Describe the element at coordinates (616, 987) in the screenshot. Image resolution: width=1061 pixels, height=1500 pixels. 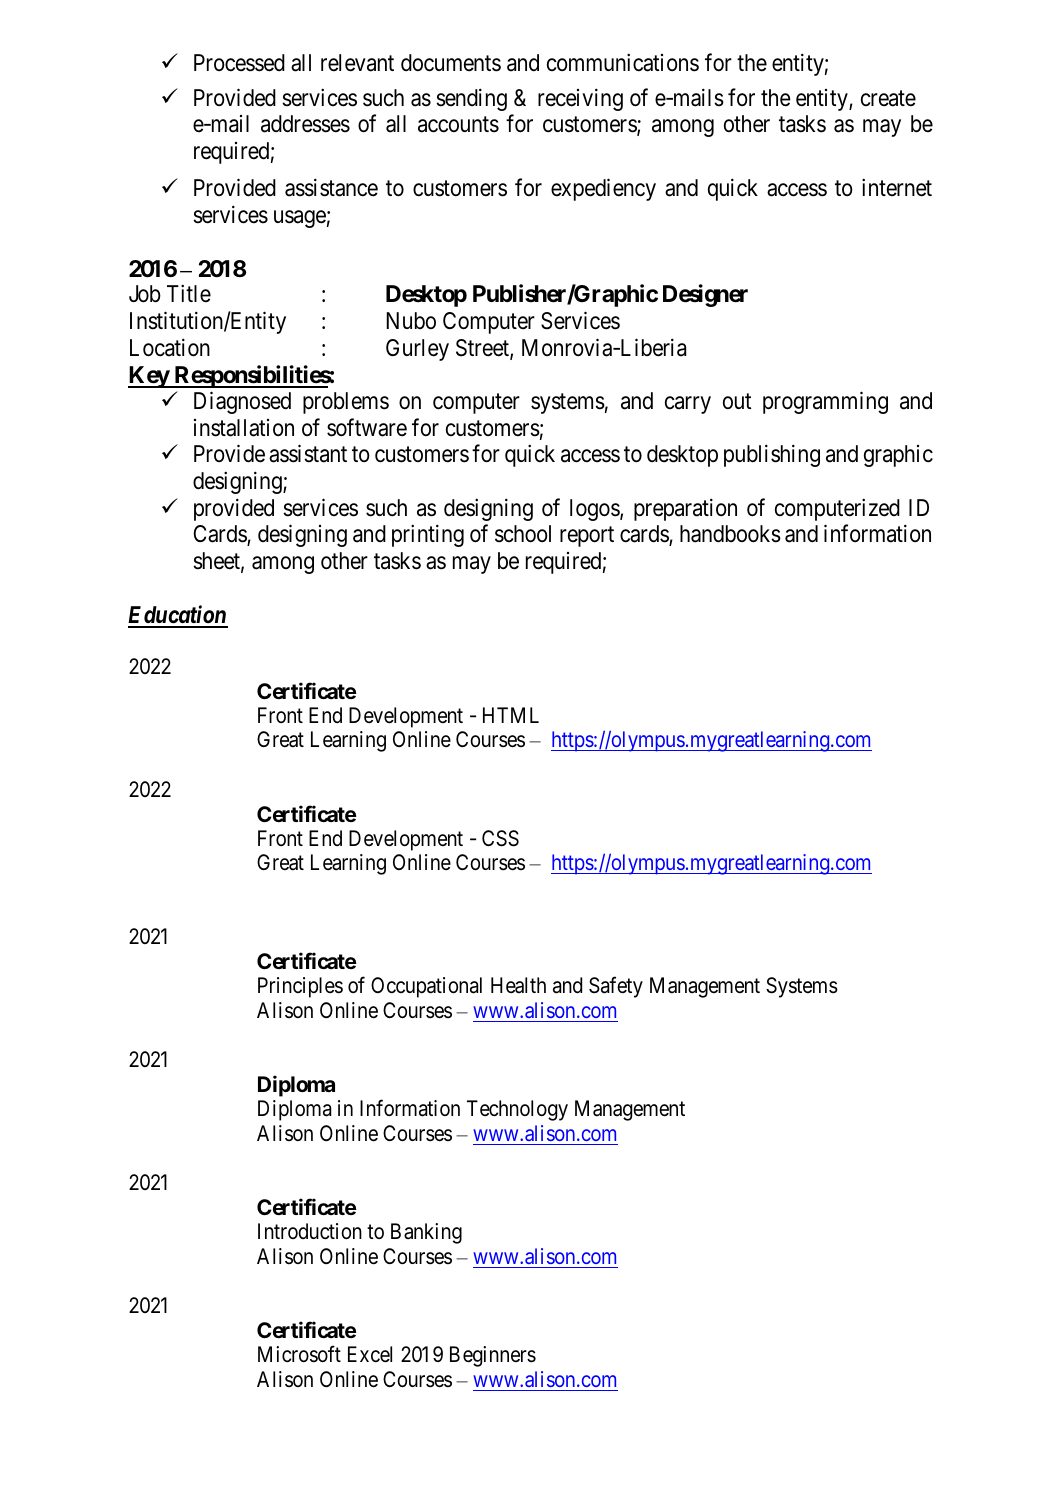
I see `Safety` at that location.
